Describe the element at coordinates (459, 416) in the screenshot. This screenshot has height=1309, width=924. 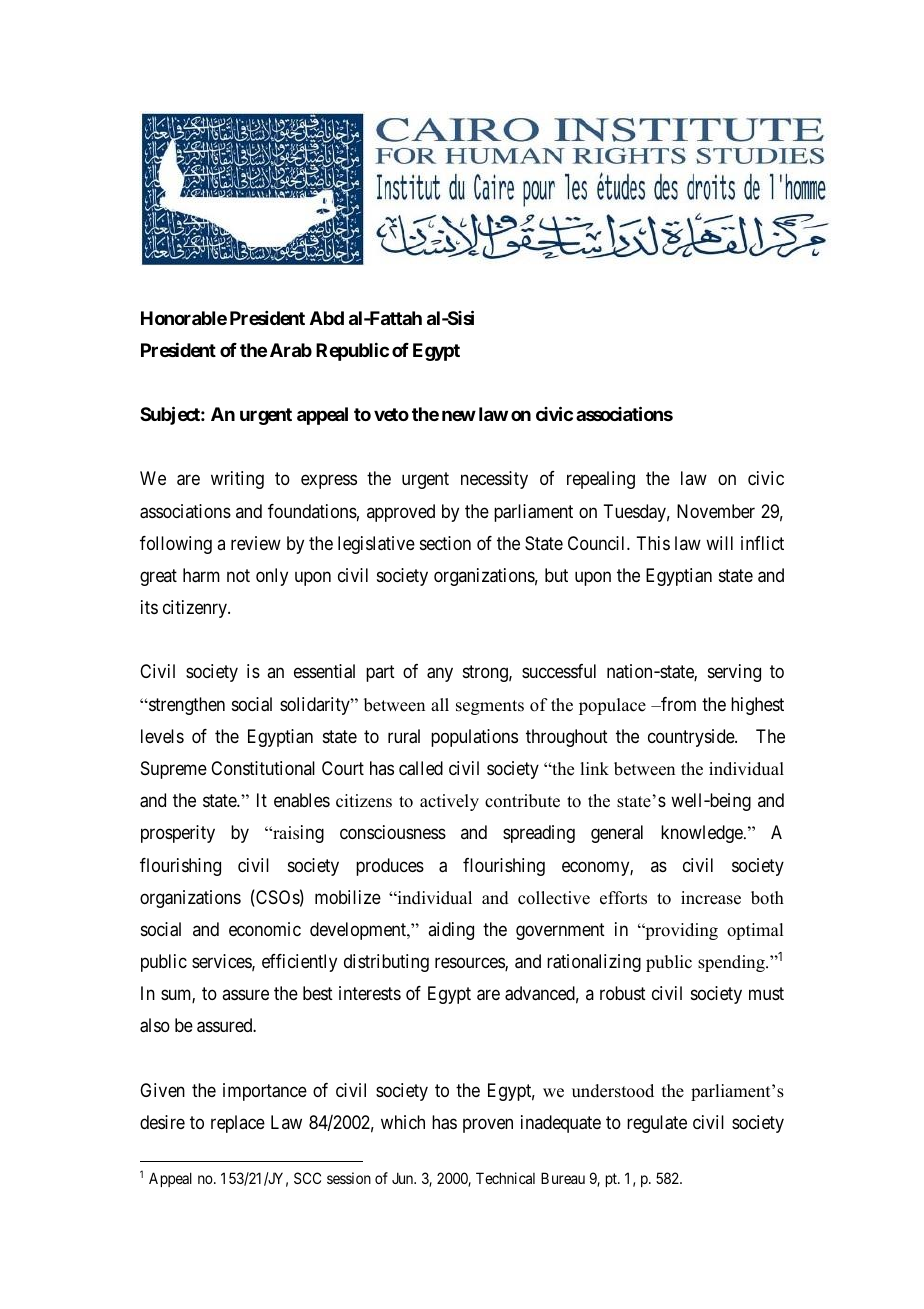
I see `new` at that location.
